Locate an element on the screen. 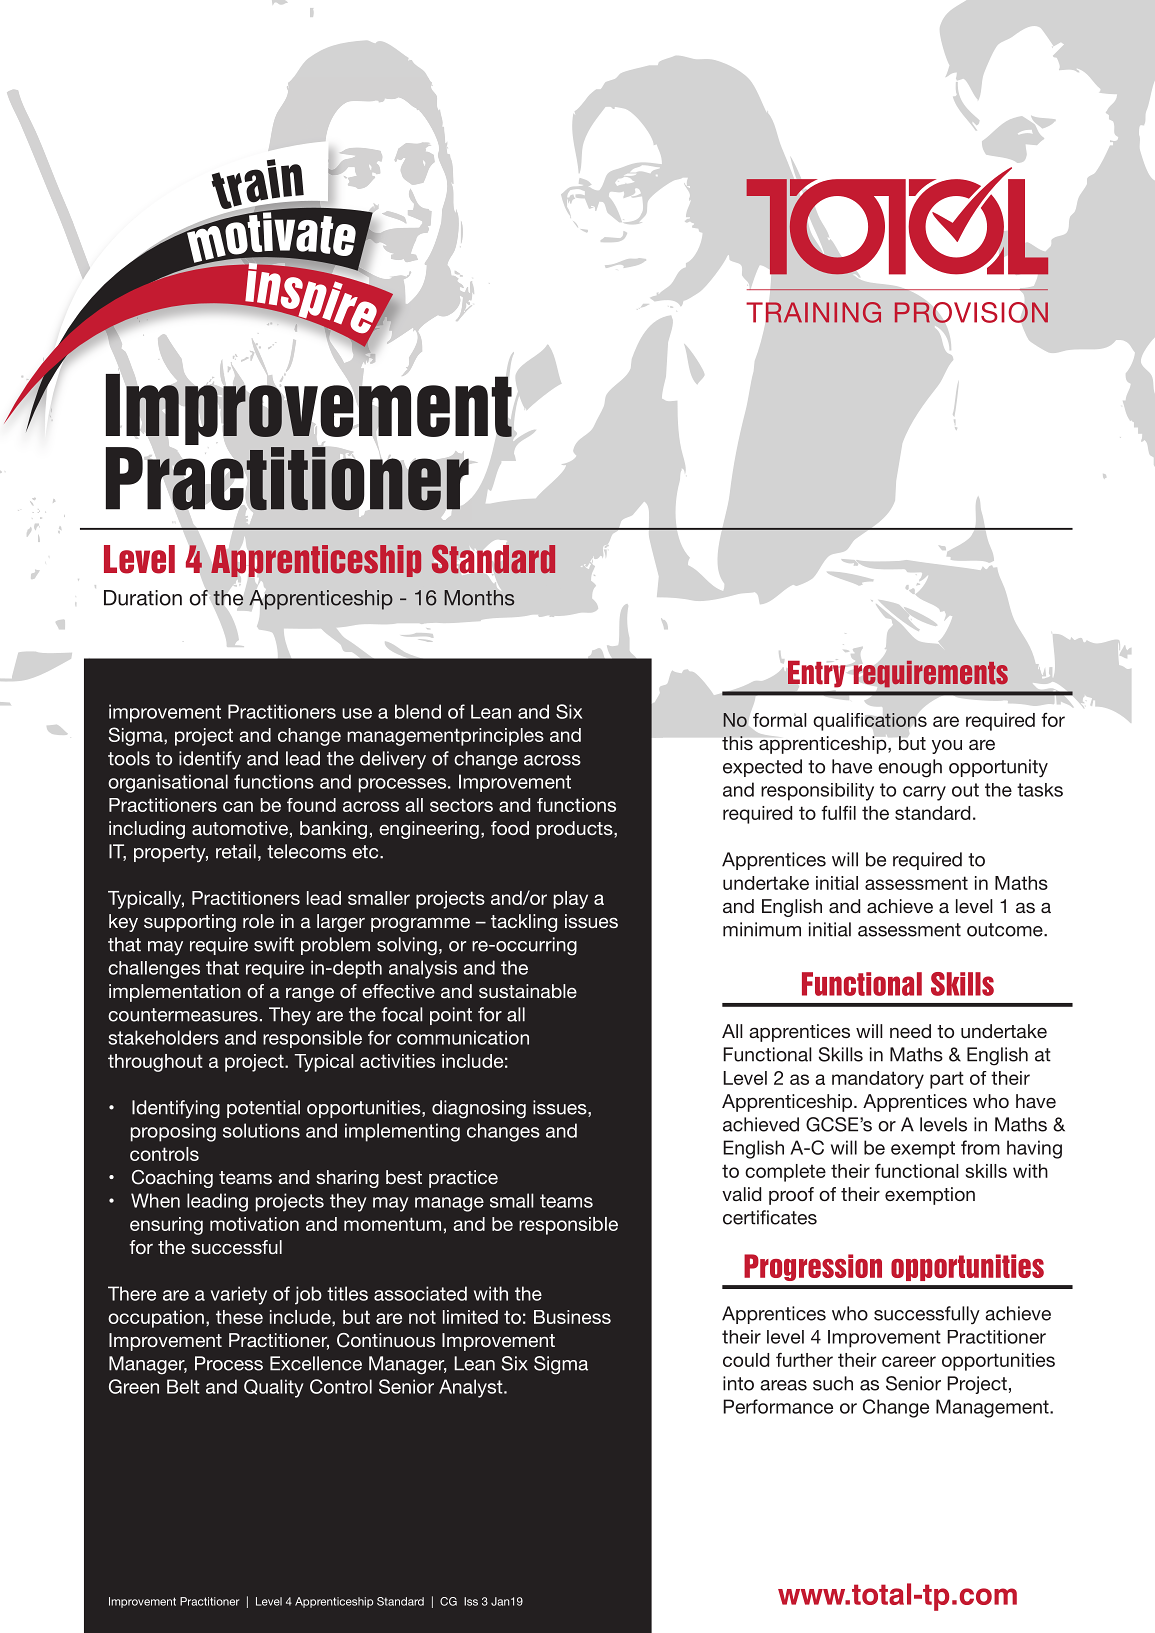 The width and height of the screenshot is (1155, 1633). from is located at coordinates (980, 1147).
